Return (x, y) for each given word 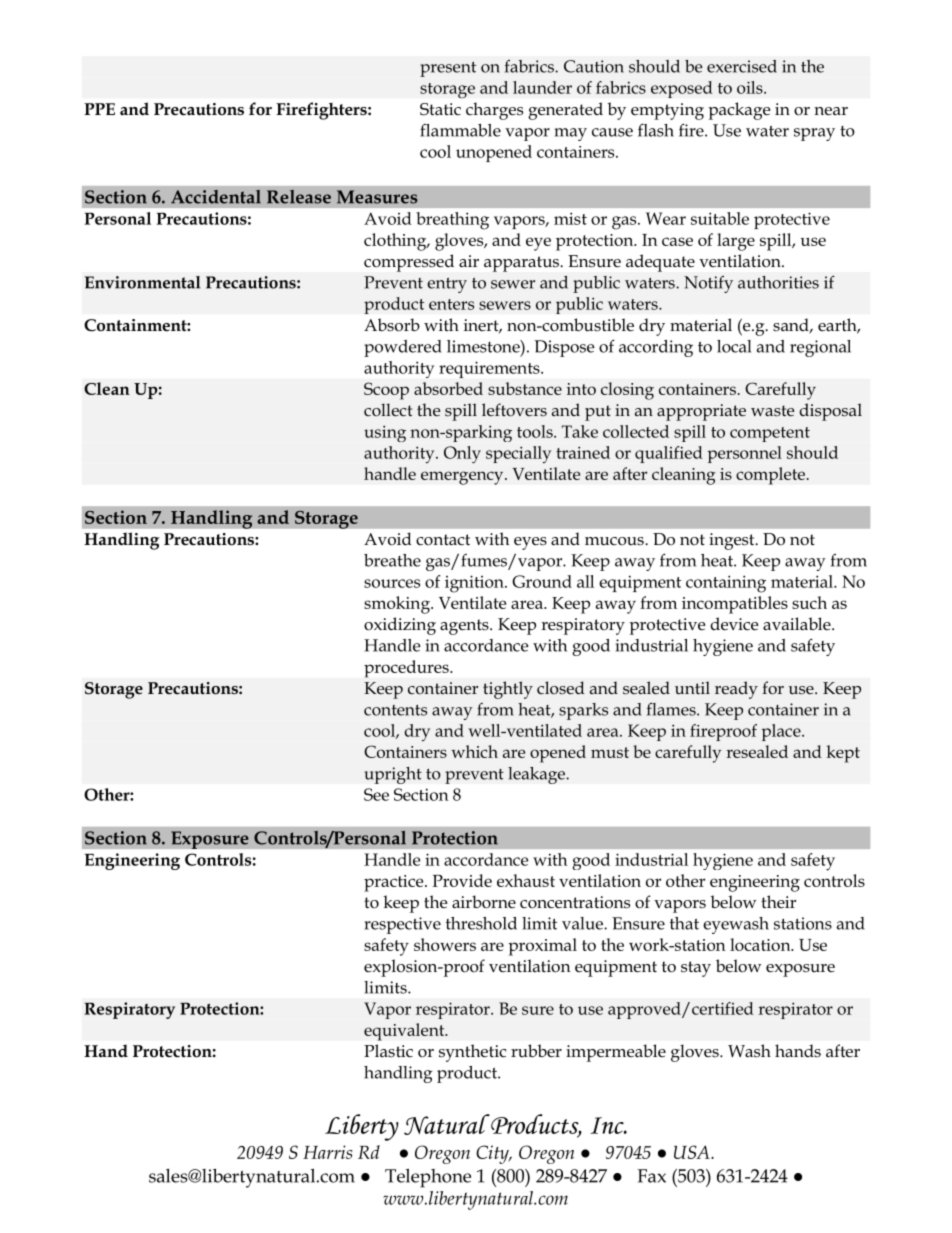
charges (494, 111)
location (761, 944)
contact (443, 540)
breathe (392, 560)
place (782, 732)
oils (751, 87)
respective (402, 925)
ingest (733, 541)
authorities (778, 282)
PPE (99, 109)
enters (451, 304)
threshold (481, 923)
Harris (327, 1152)
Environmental (143, 282)
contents (395, 710)
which (474, 751)
